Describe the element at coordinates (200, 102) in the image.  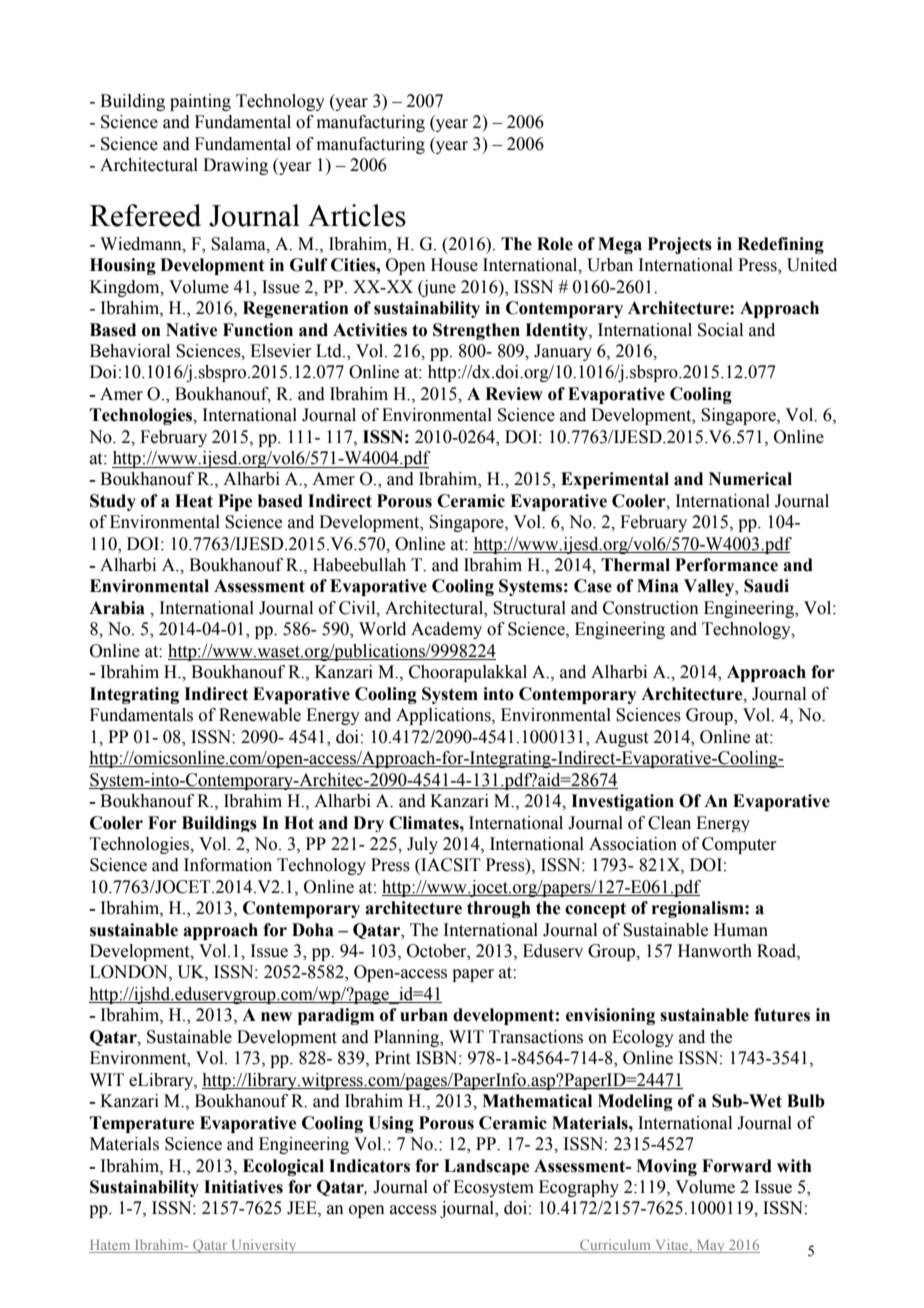
I see `painting` at that location.
